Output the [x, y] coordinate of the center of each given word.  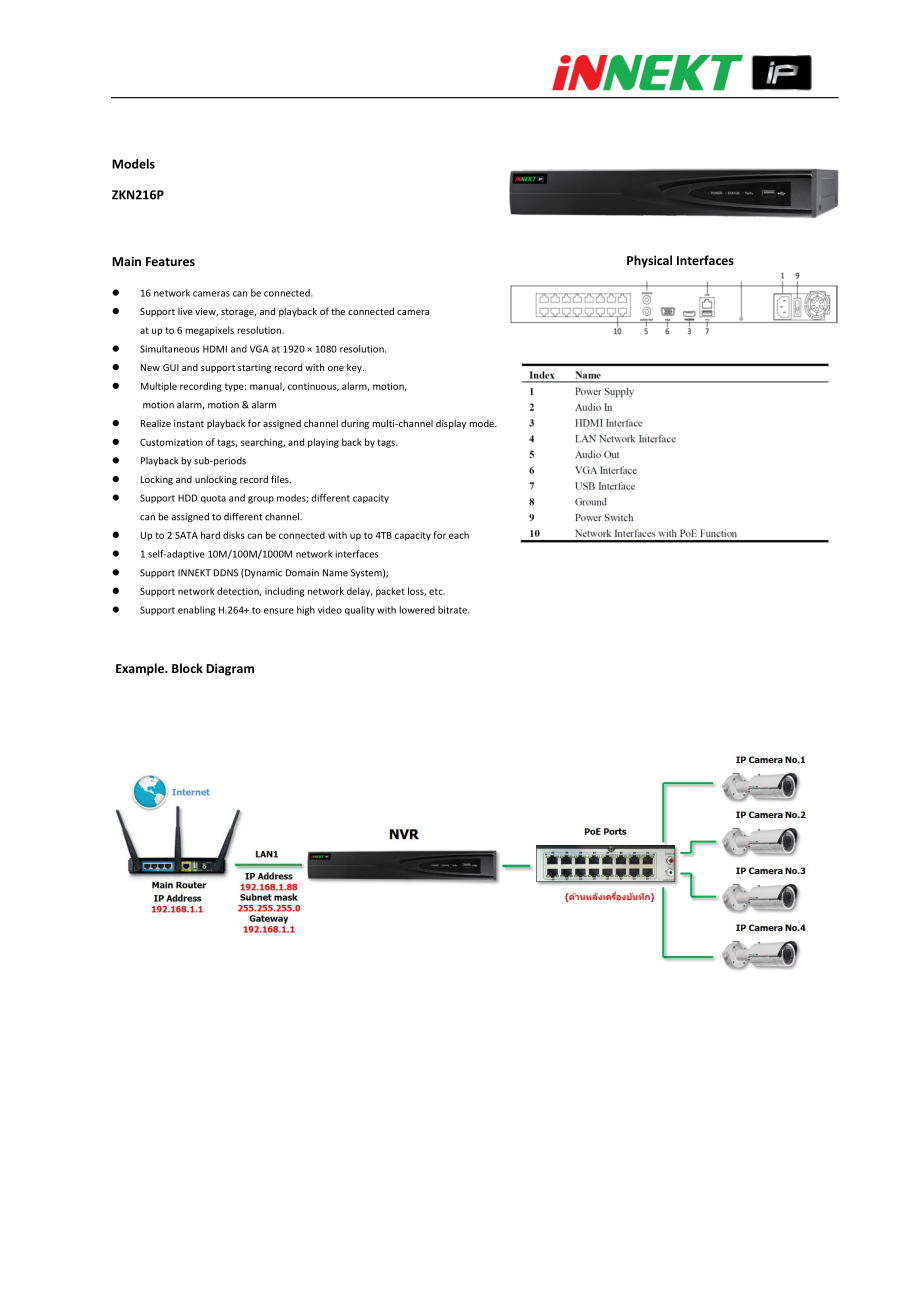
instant [189, 423]
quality [360, 611]
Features [170, 261]
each [459, 535]
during [355, 424]
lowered [417, 610]
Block [187, 668]
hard [210, 535]
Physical [649, 261]
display [451, 424]
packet [390, 592]
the [338, 311]
